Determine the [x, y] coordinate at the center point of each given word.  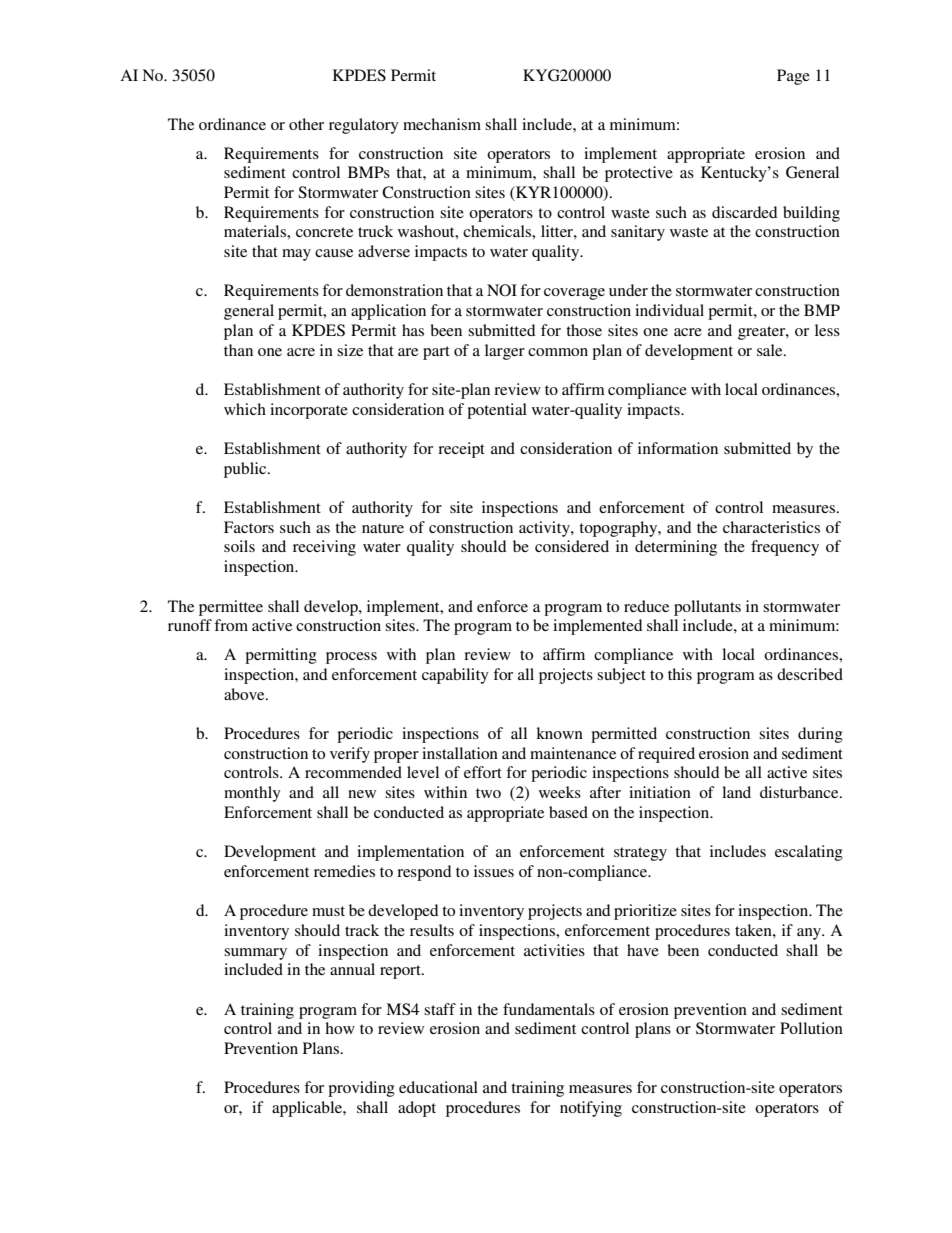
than [238, 350]
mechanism [442, 124]
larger [505, 352]
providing [361, 1089]
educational [438, 1087]
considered [572, 546]
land [736, 792]
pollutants [707, 608]
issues [494, 871]
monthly [252, 794]
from [231, 625]
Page [793, 77]
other [306, 124]
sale [771, 350]
